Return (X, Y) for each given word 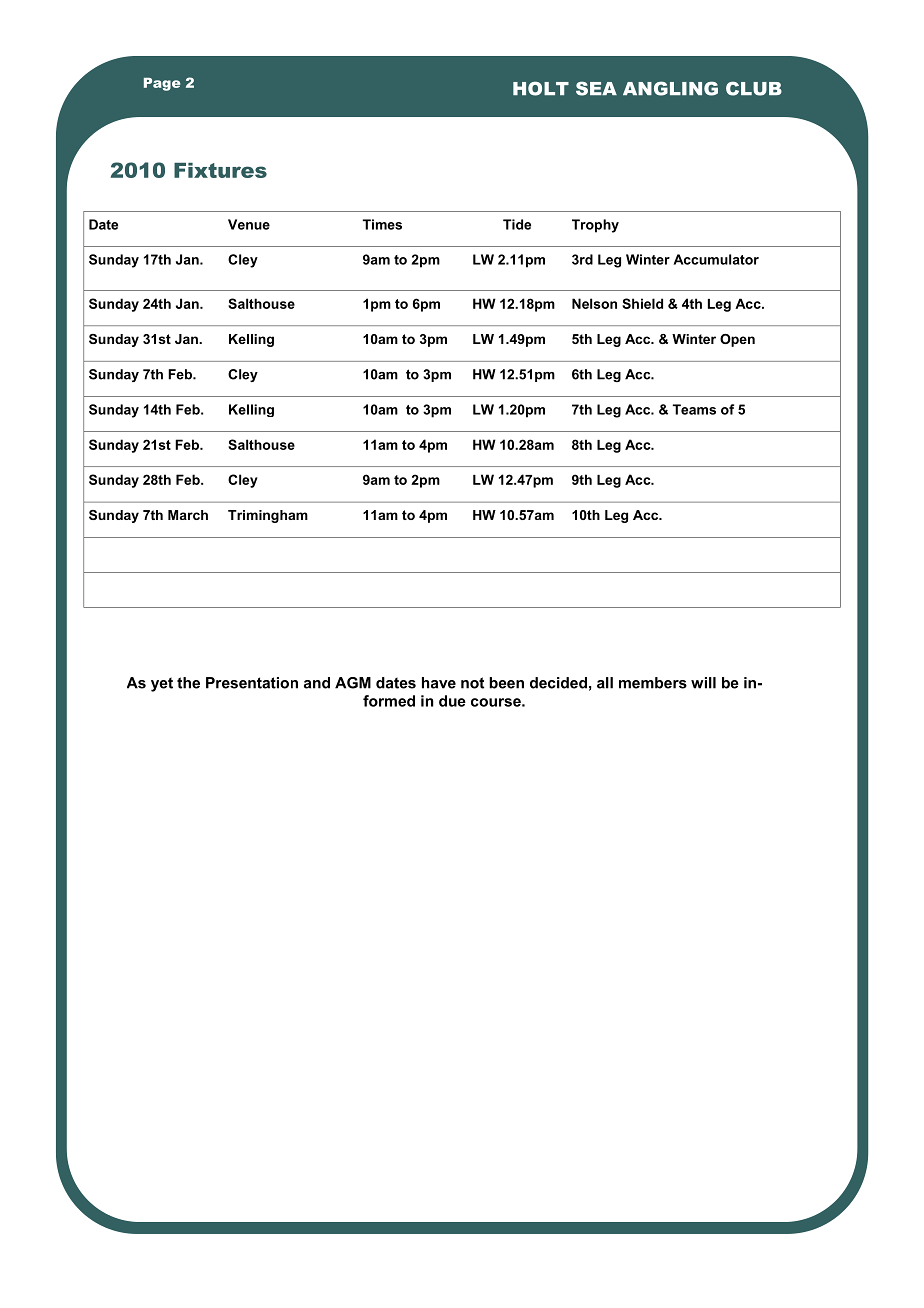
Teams (694, 409)
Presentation (252, 683)
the (188, 683)
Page (162, 84)
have (439, 683)
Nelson (594, 303)
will (703, 683)
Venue (249, 224)
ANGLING (670, 88)
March (188, 515)
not (472, 683)
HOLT (541, 88)
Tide (517, 224)
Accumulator (716, 259)
